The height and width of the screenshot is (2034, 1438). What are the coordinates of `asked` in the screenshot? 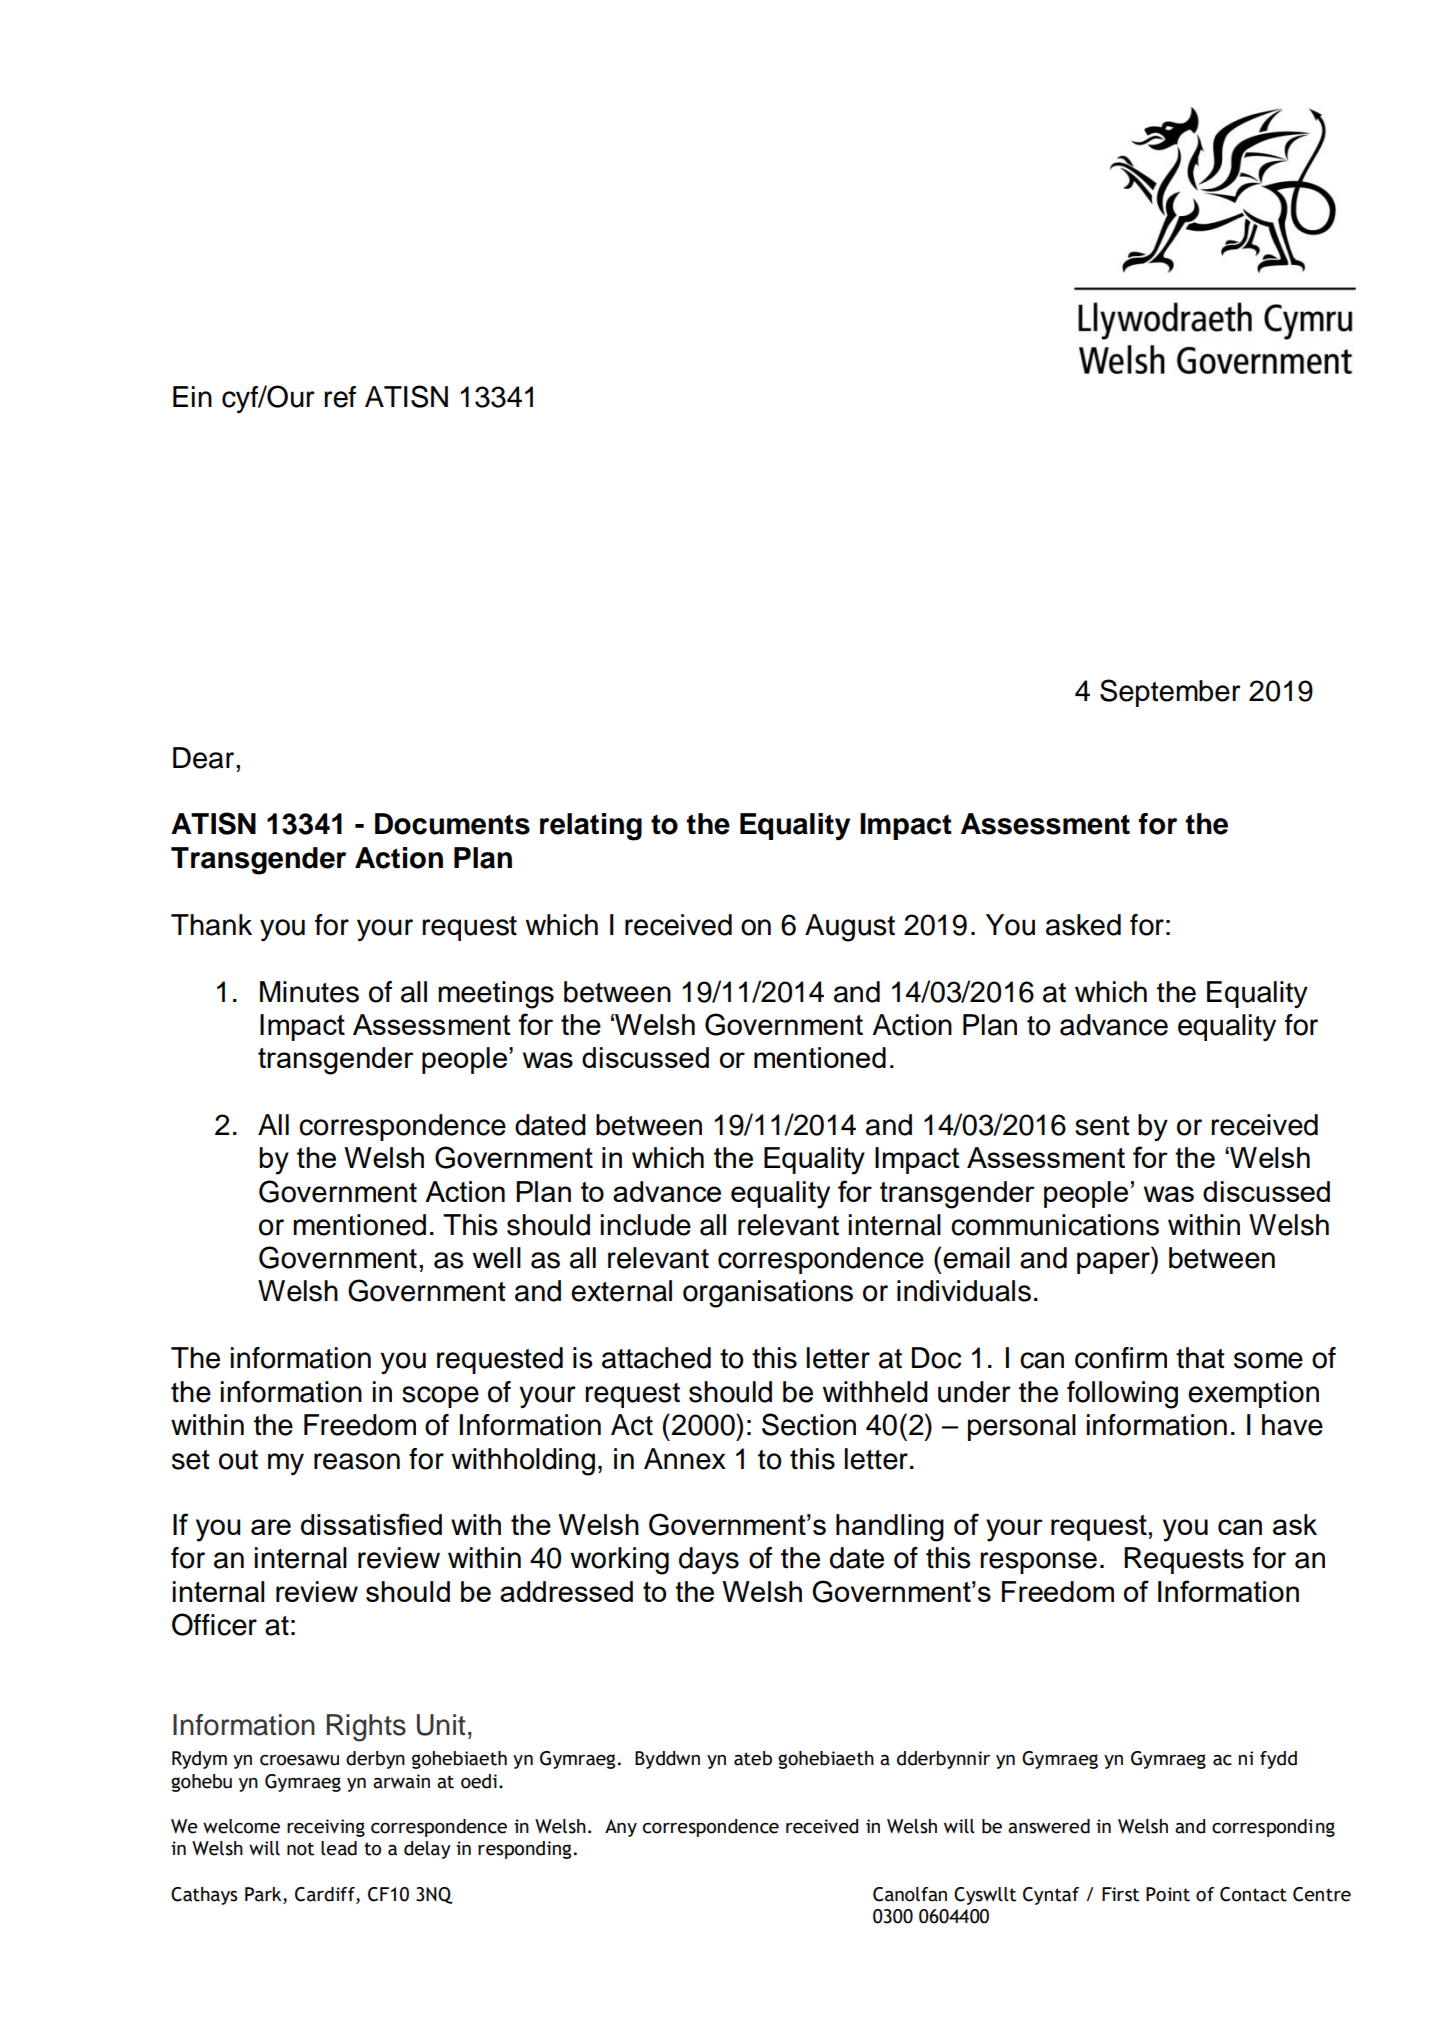 It's located at (1083, 925).
